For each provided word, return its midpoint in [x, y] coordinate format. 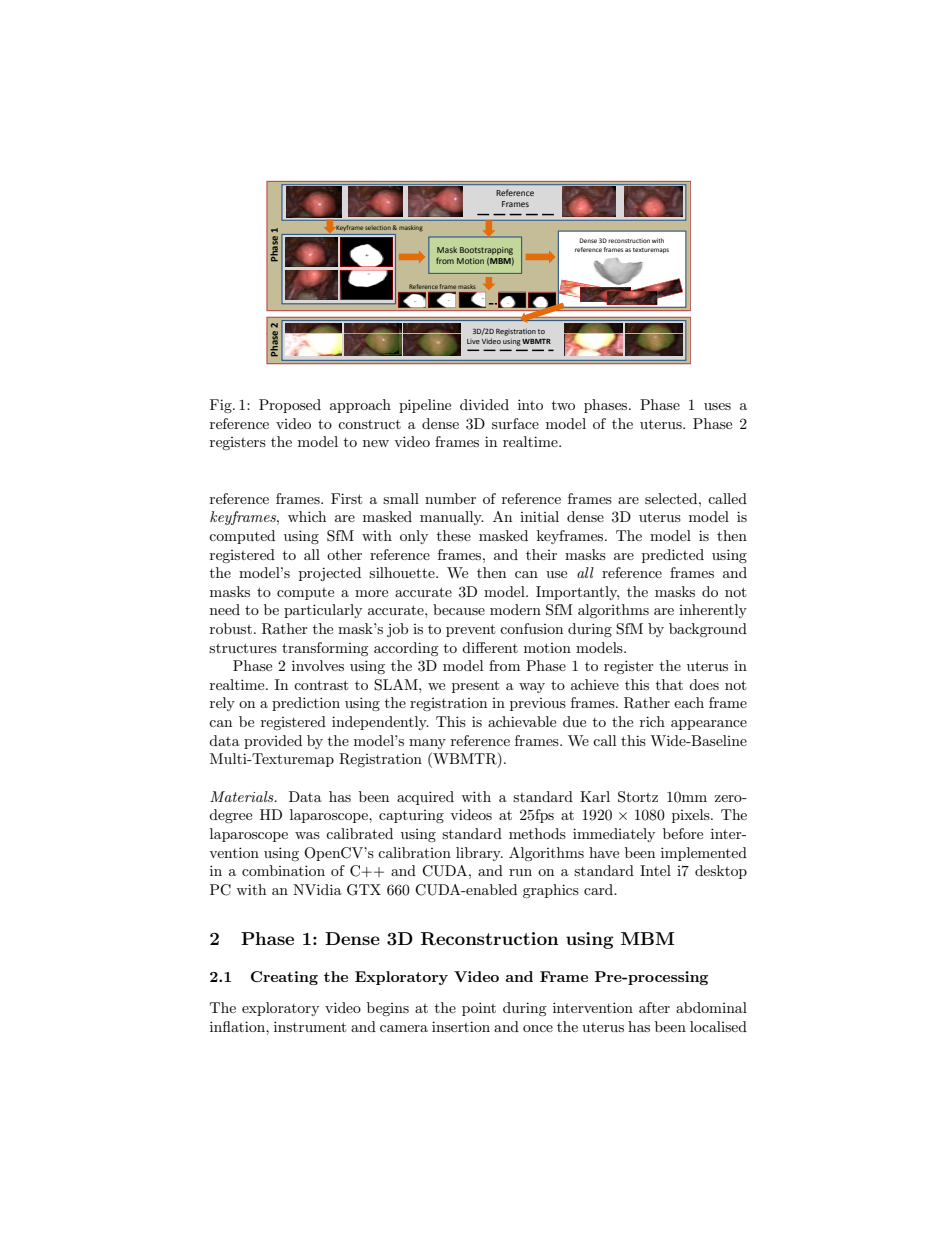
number [450, 498]
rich [652, 721]
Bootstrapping [486, 251]
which [307, 516]
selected [672, 498]
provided [273, 742]
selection [379, 227]
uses [717, 406]
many [427, 744]
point [479, 1009]
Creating [284, 978]
